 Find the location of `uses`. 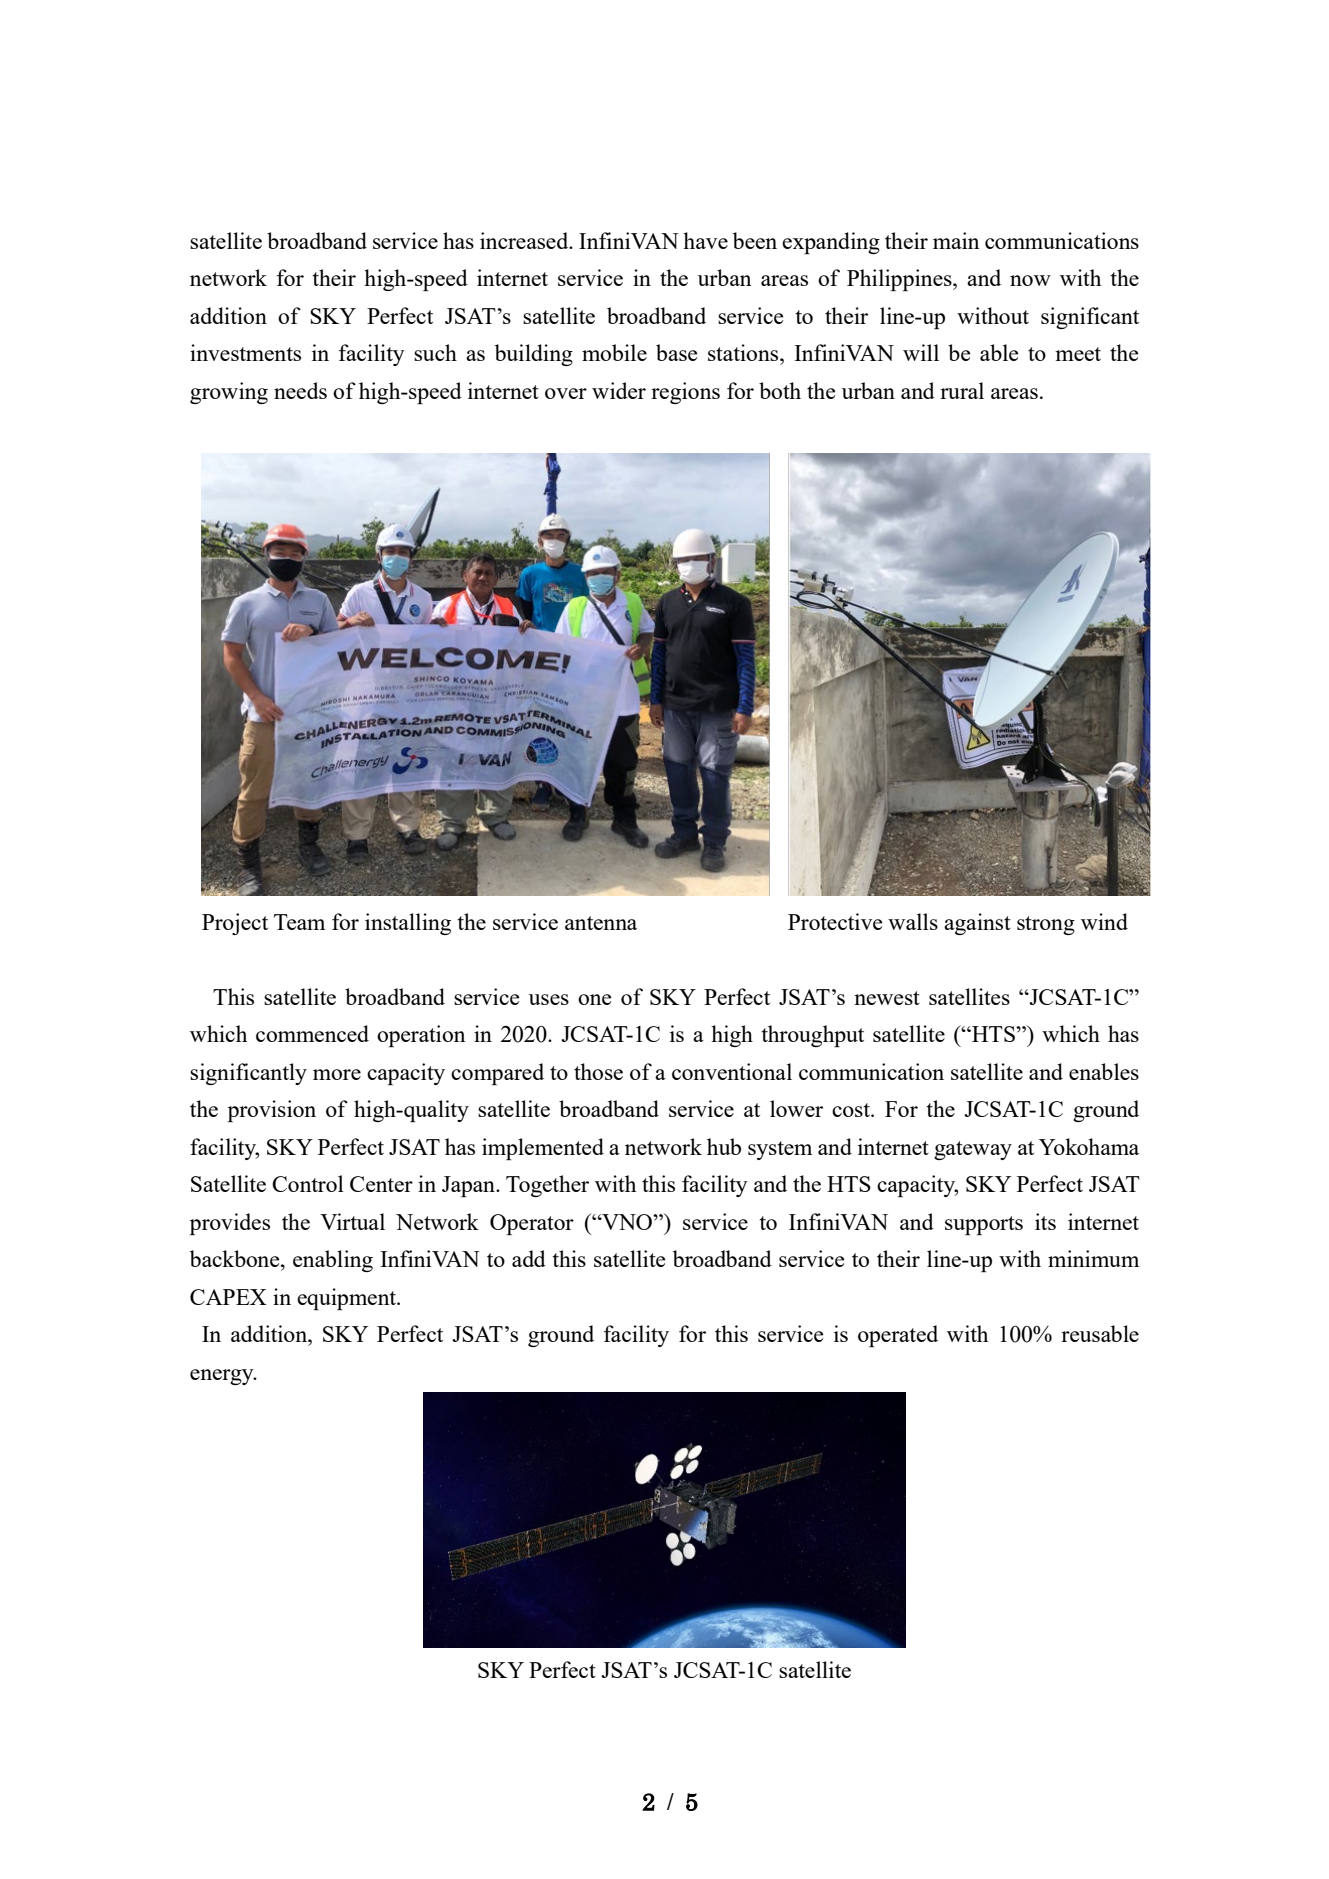

uses is located at coordinates (549, 999).
